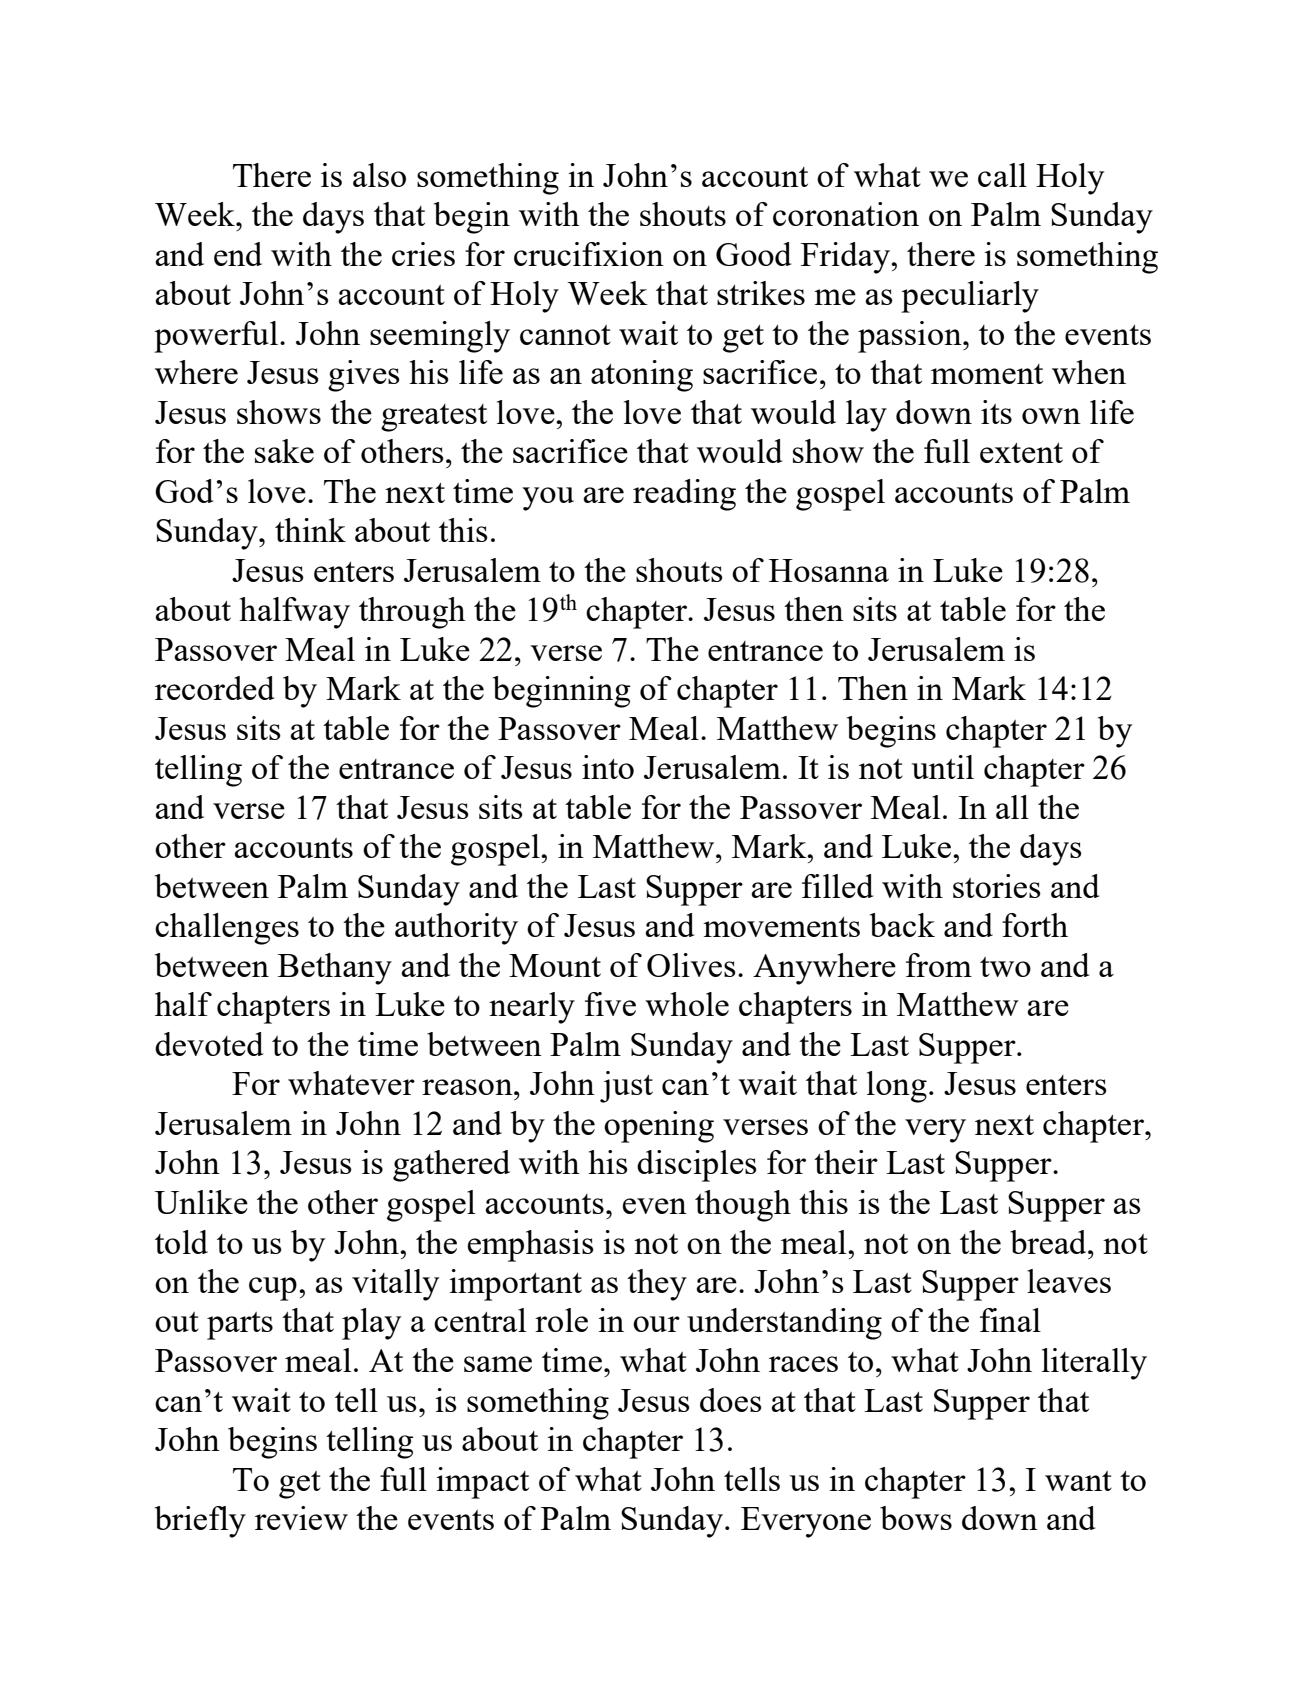  What do you see at coordinates (997, 886) in the page?
I see `stories` at bounding box center [997, 886].
